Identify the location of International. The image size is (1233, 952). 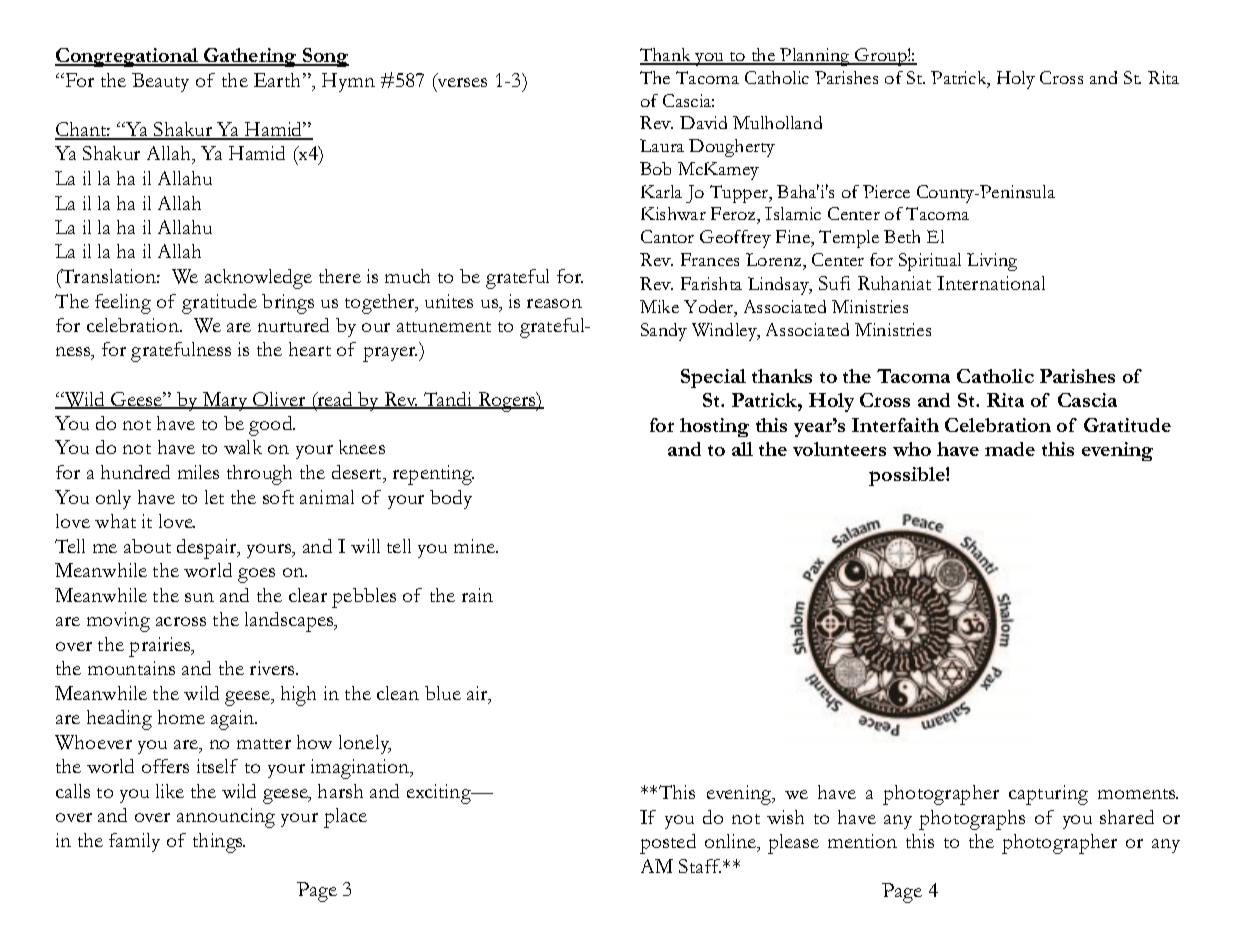
(991, 283).
